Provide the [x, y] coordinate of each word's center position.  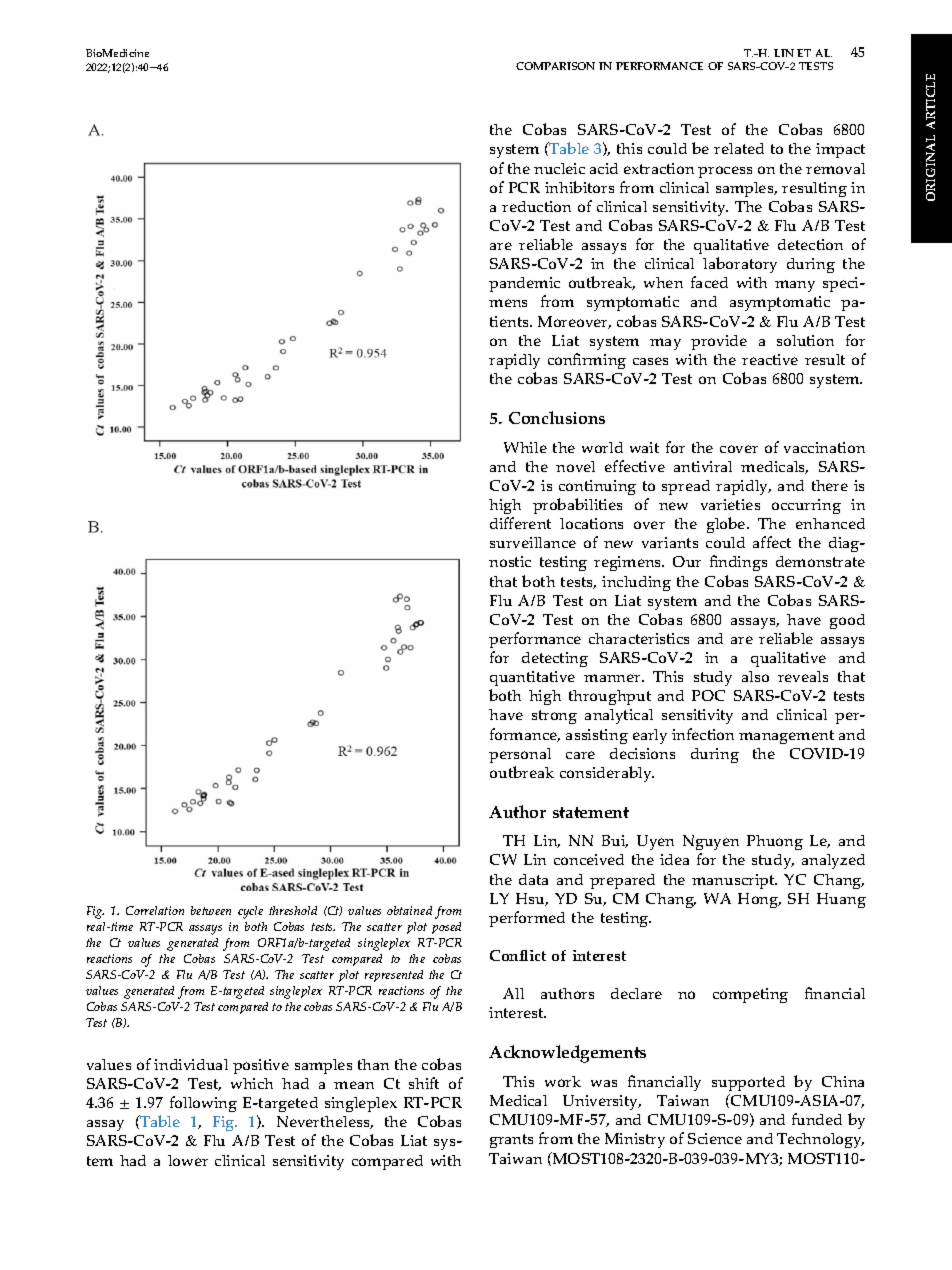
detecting [555, 659]
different [520, 523]
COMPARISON [555, 66]
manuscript [734, 881]
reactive [770, 359]
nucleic [559, 168]
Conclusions [557, 417]
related [739, 148]
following [203, 1104]
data [533, 879]
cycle [250, 912]
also [755, 676]
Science [715, 1138]
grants [511, 1141]
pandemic [524, 286]
